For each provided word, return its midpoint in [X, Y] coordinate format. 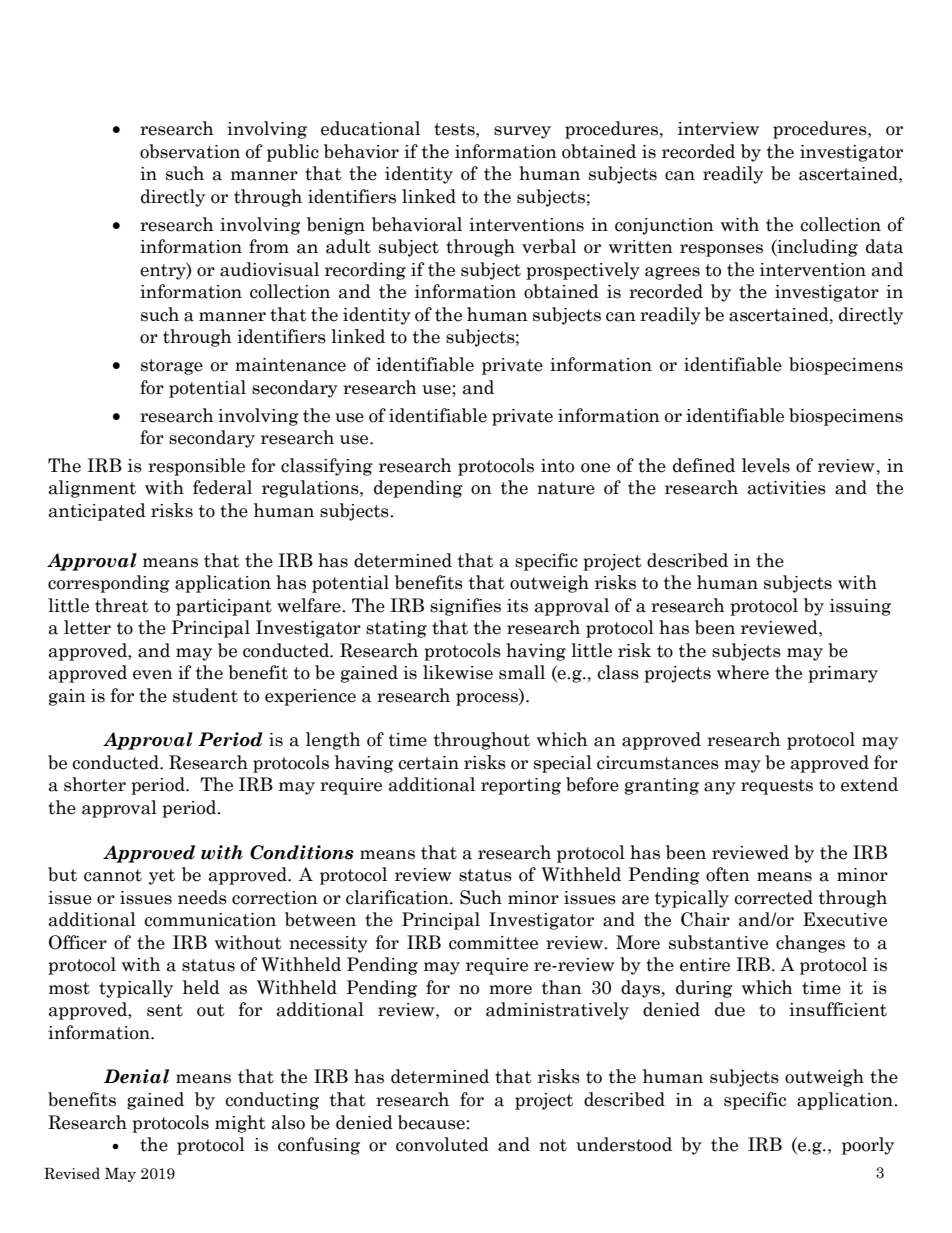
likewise [458, 672]
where [743, 672]
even [153, 675]
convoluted [442, 1144]
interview [718, 129]
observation [190, 151]
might [240, 1124]
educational [370, 128]
